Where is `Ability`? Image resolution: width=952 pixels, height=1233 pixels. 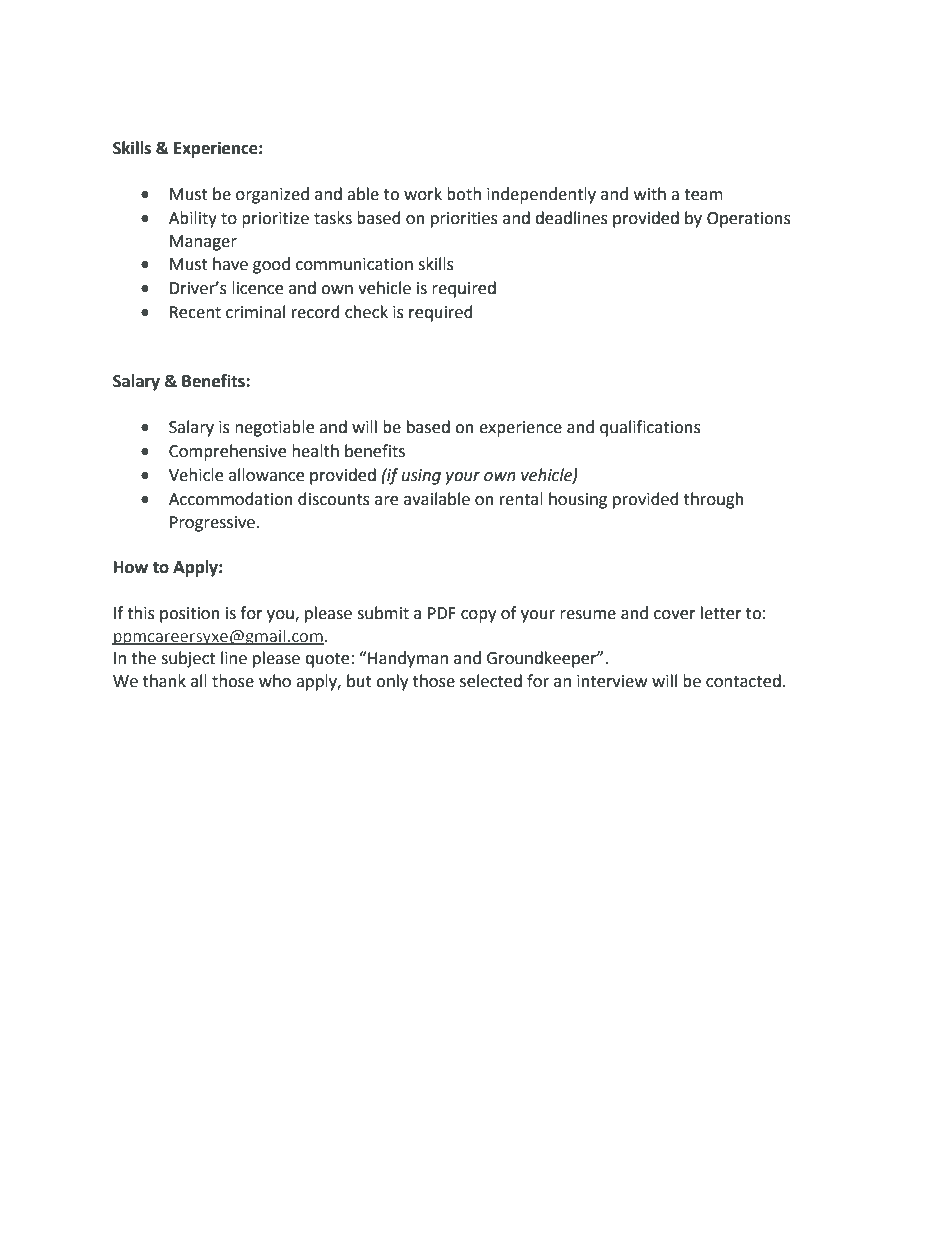 Ability is located at coordinates (193, 219).
